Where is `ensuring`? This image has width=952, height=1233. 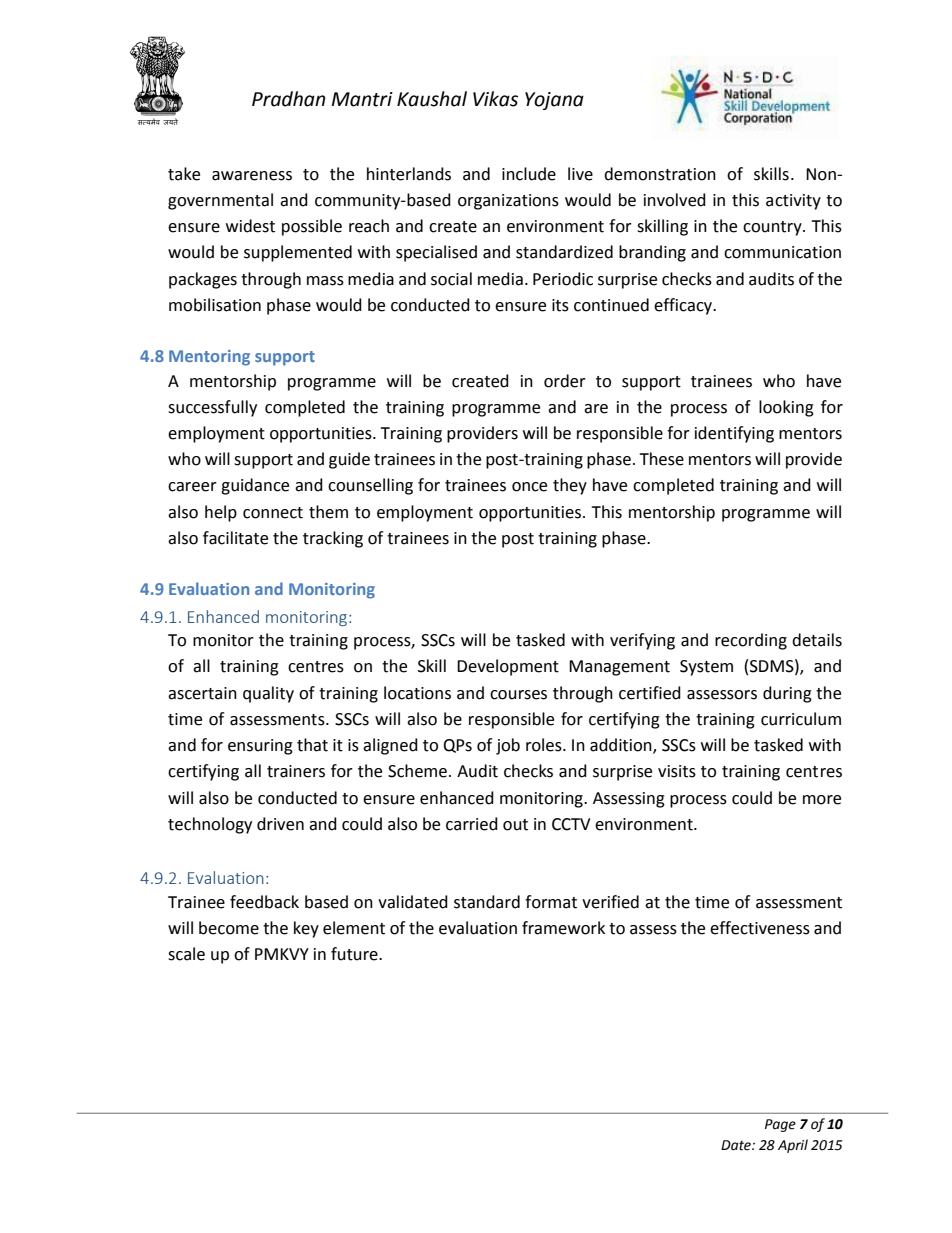 ensuring is located at coordinates (260, 747).
